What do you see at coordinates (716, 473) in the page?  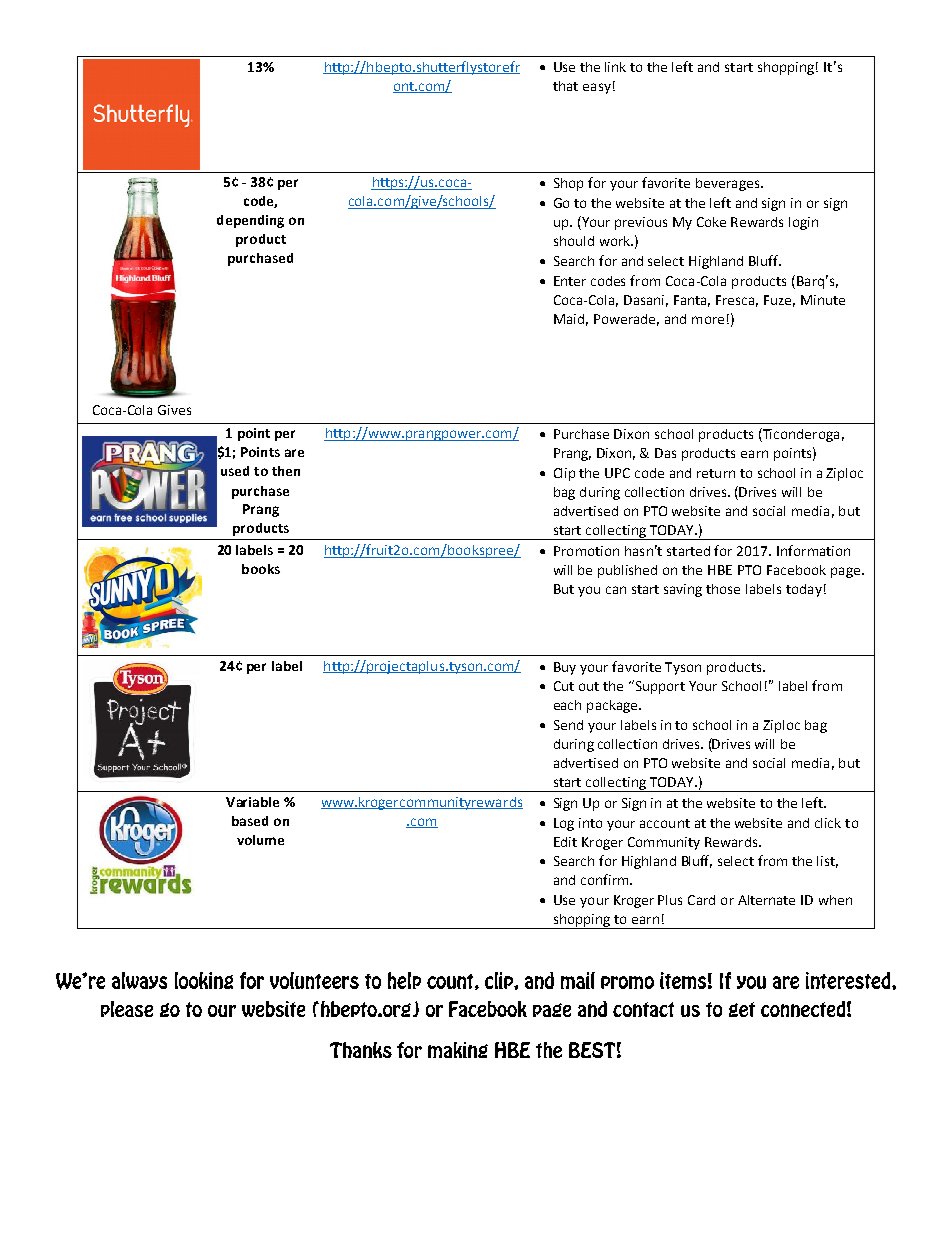 I see `return` at bounding box center [716, 473].
